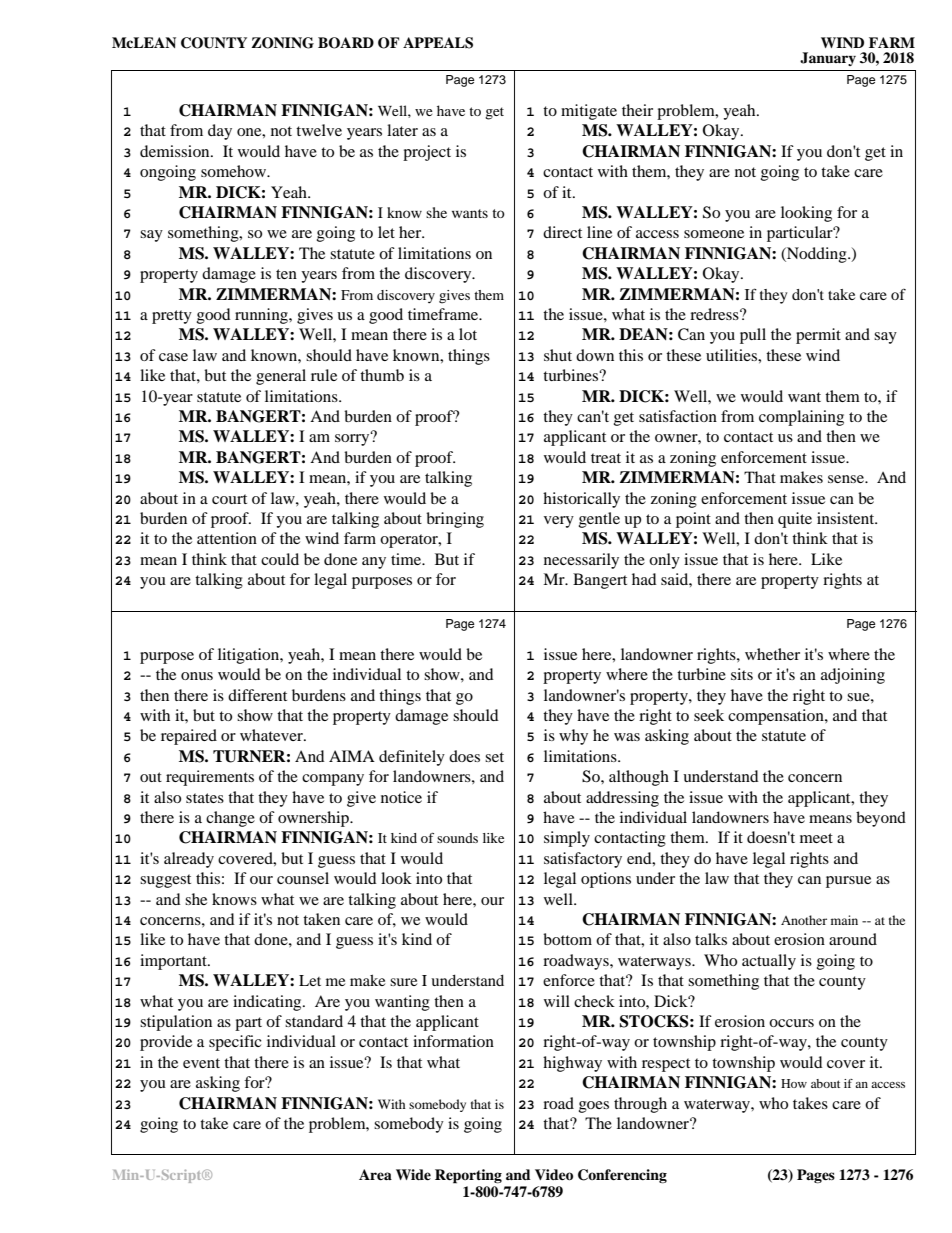 This page has width=952, height=1233. What do you see at coordinates (303, 878) in the page?
I see `counsel` at bounding box center [303, 878].
